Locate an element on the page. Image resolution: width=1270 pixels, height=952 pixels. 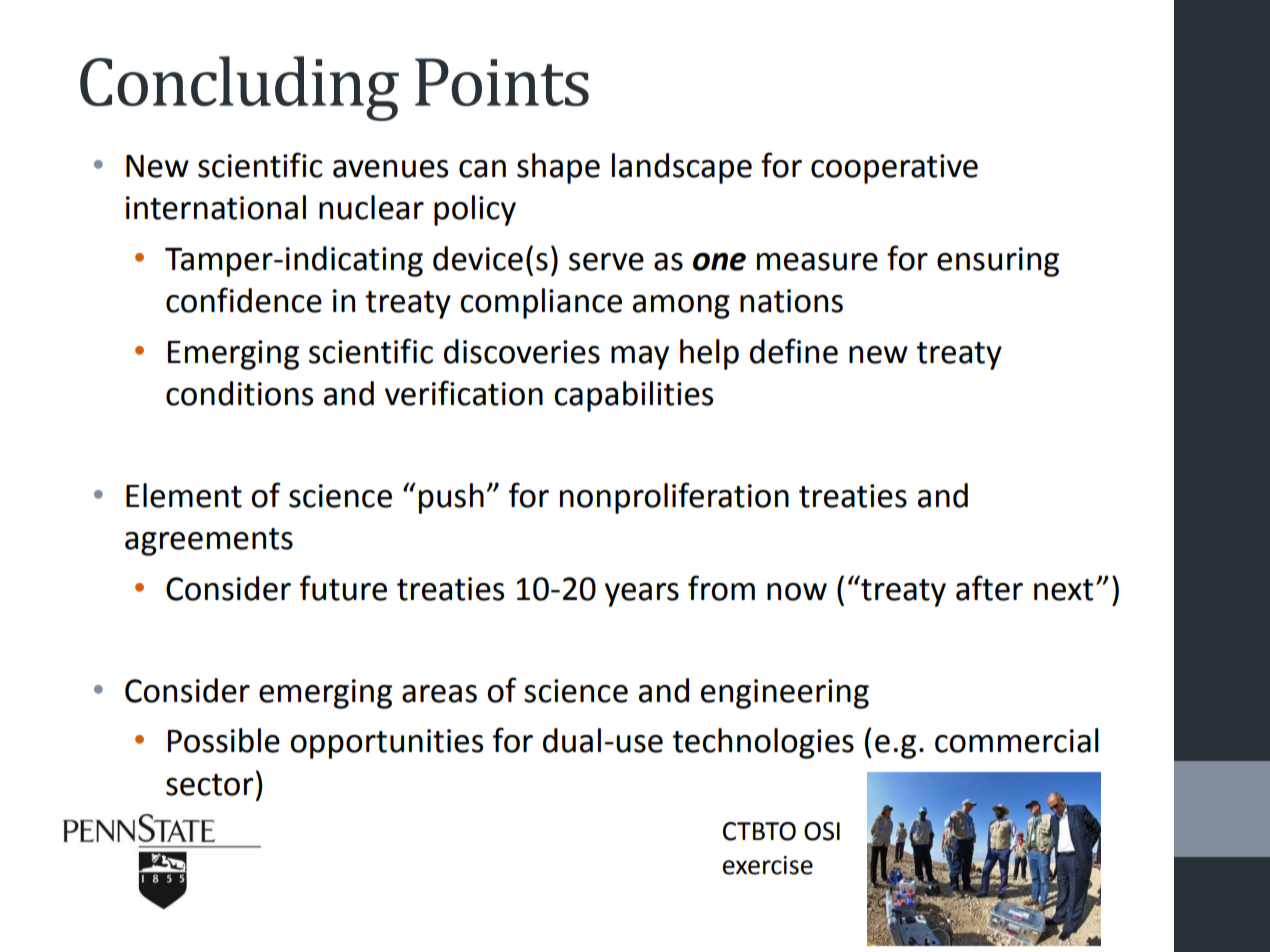
Element is located at coordinates (184, 495).
